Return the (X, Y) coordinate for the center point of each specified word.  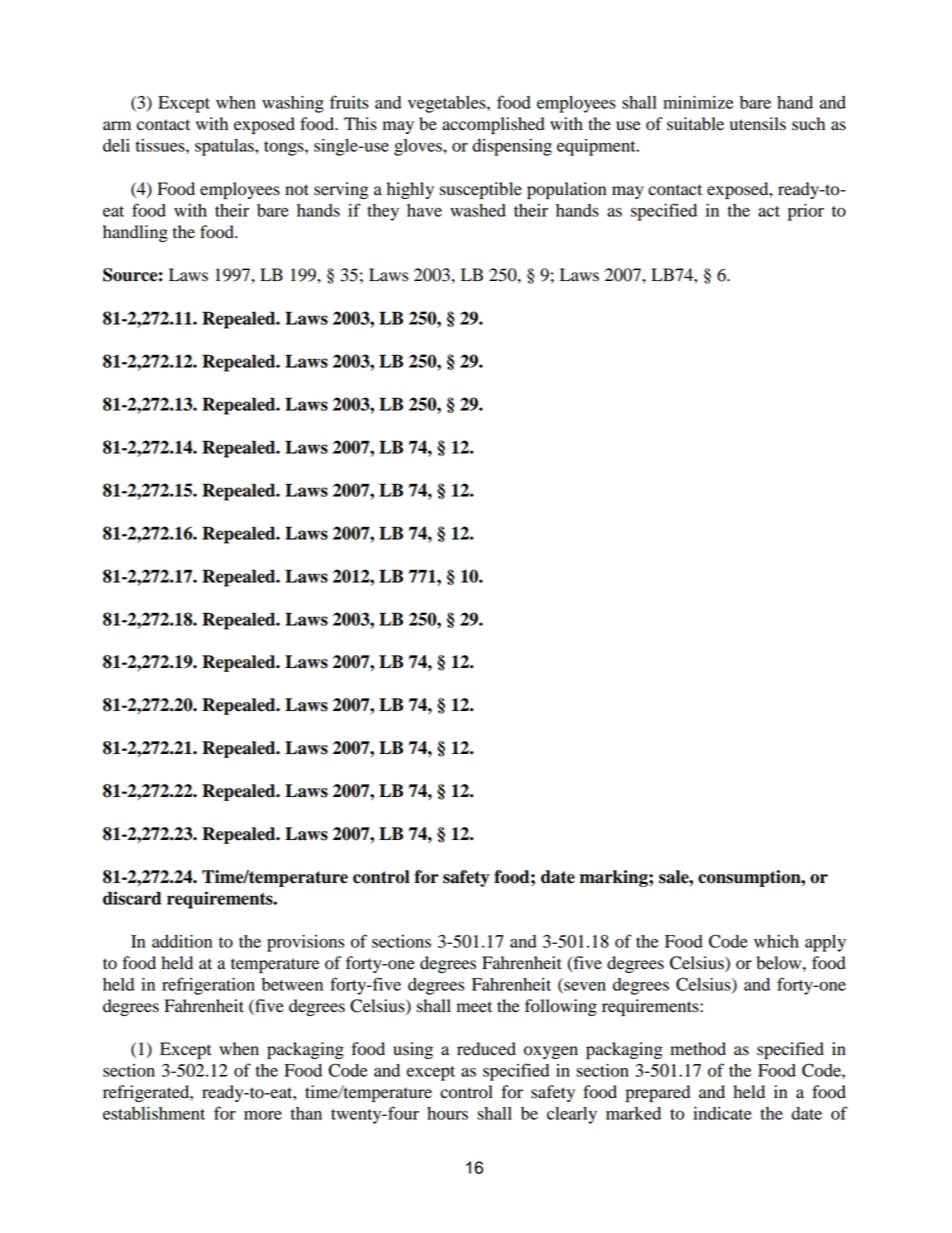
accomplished (493, 125)
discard (132, 898)
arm (117, 126)
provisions (306, 943)
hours (447, 1113)
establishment (154, 1113)
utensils (758, 124)
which (776, 941)
